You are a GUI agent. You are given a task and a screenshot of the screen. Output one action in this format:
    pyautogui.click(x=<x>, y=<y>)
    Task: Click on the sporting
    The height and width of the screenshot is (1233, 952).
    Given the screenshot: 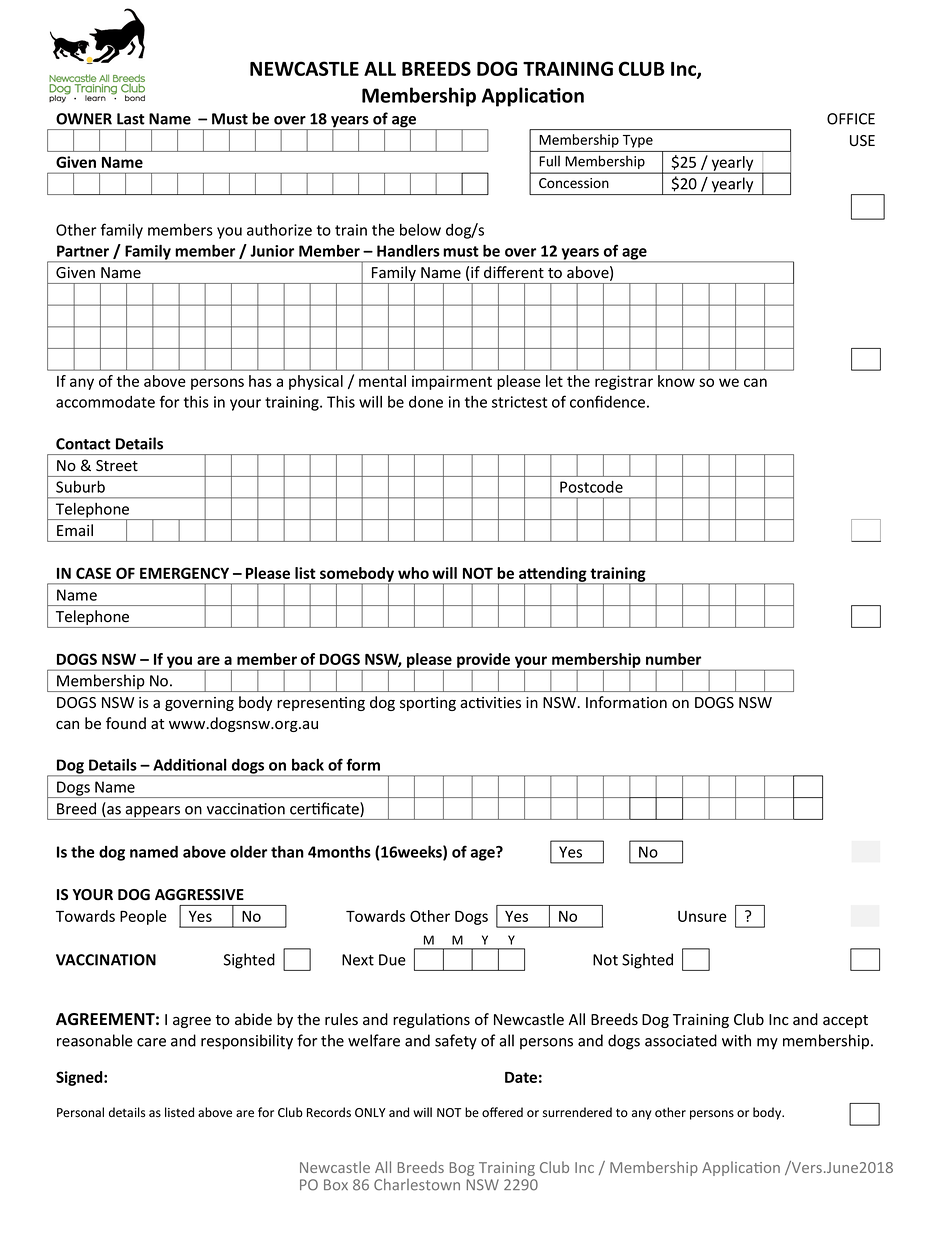 What is the action you would take?
    pyautogui.click(x=428, y=704)
